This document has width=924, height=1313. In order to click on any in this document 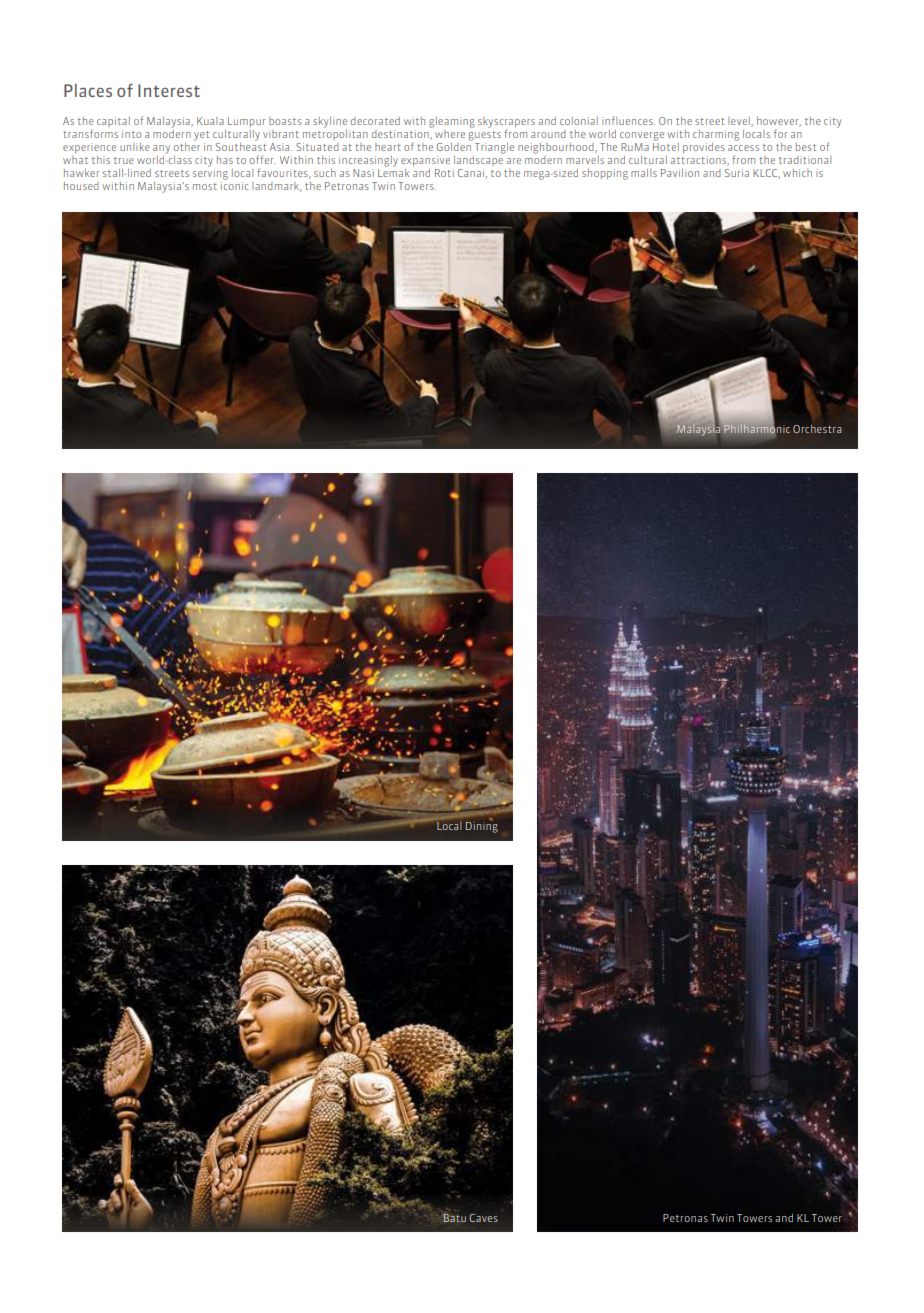, I will do `click(161, 149)`.
